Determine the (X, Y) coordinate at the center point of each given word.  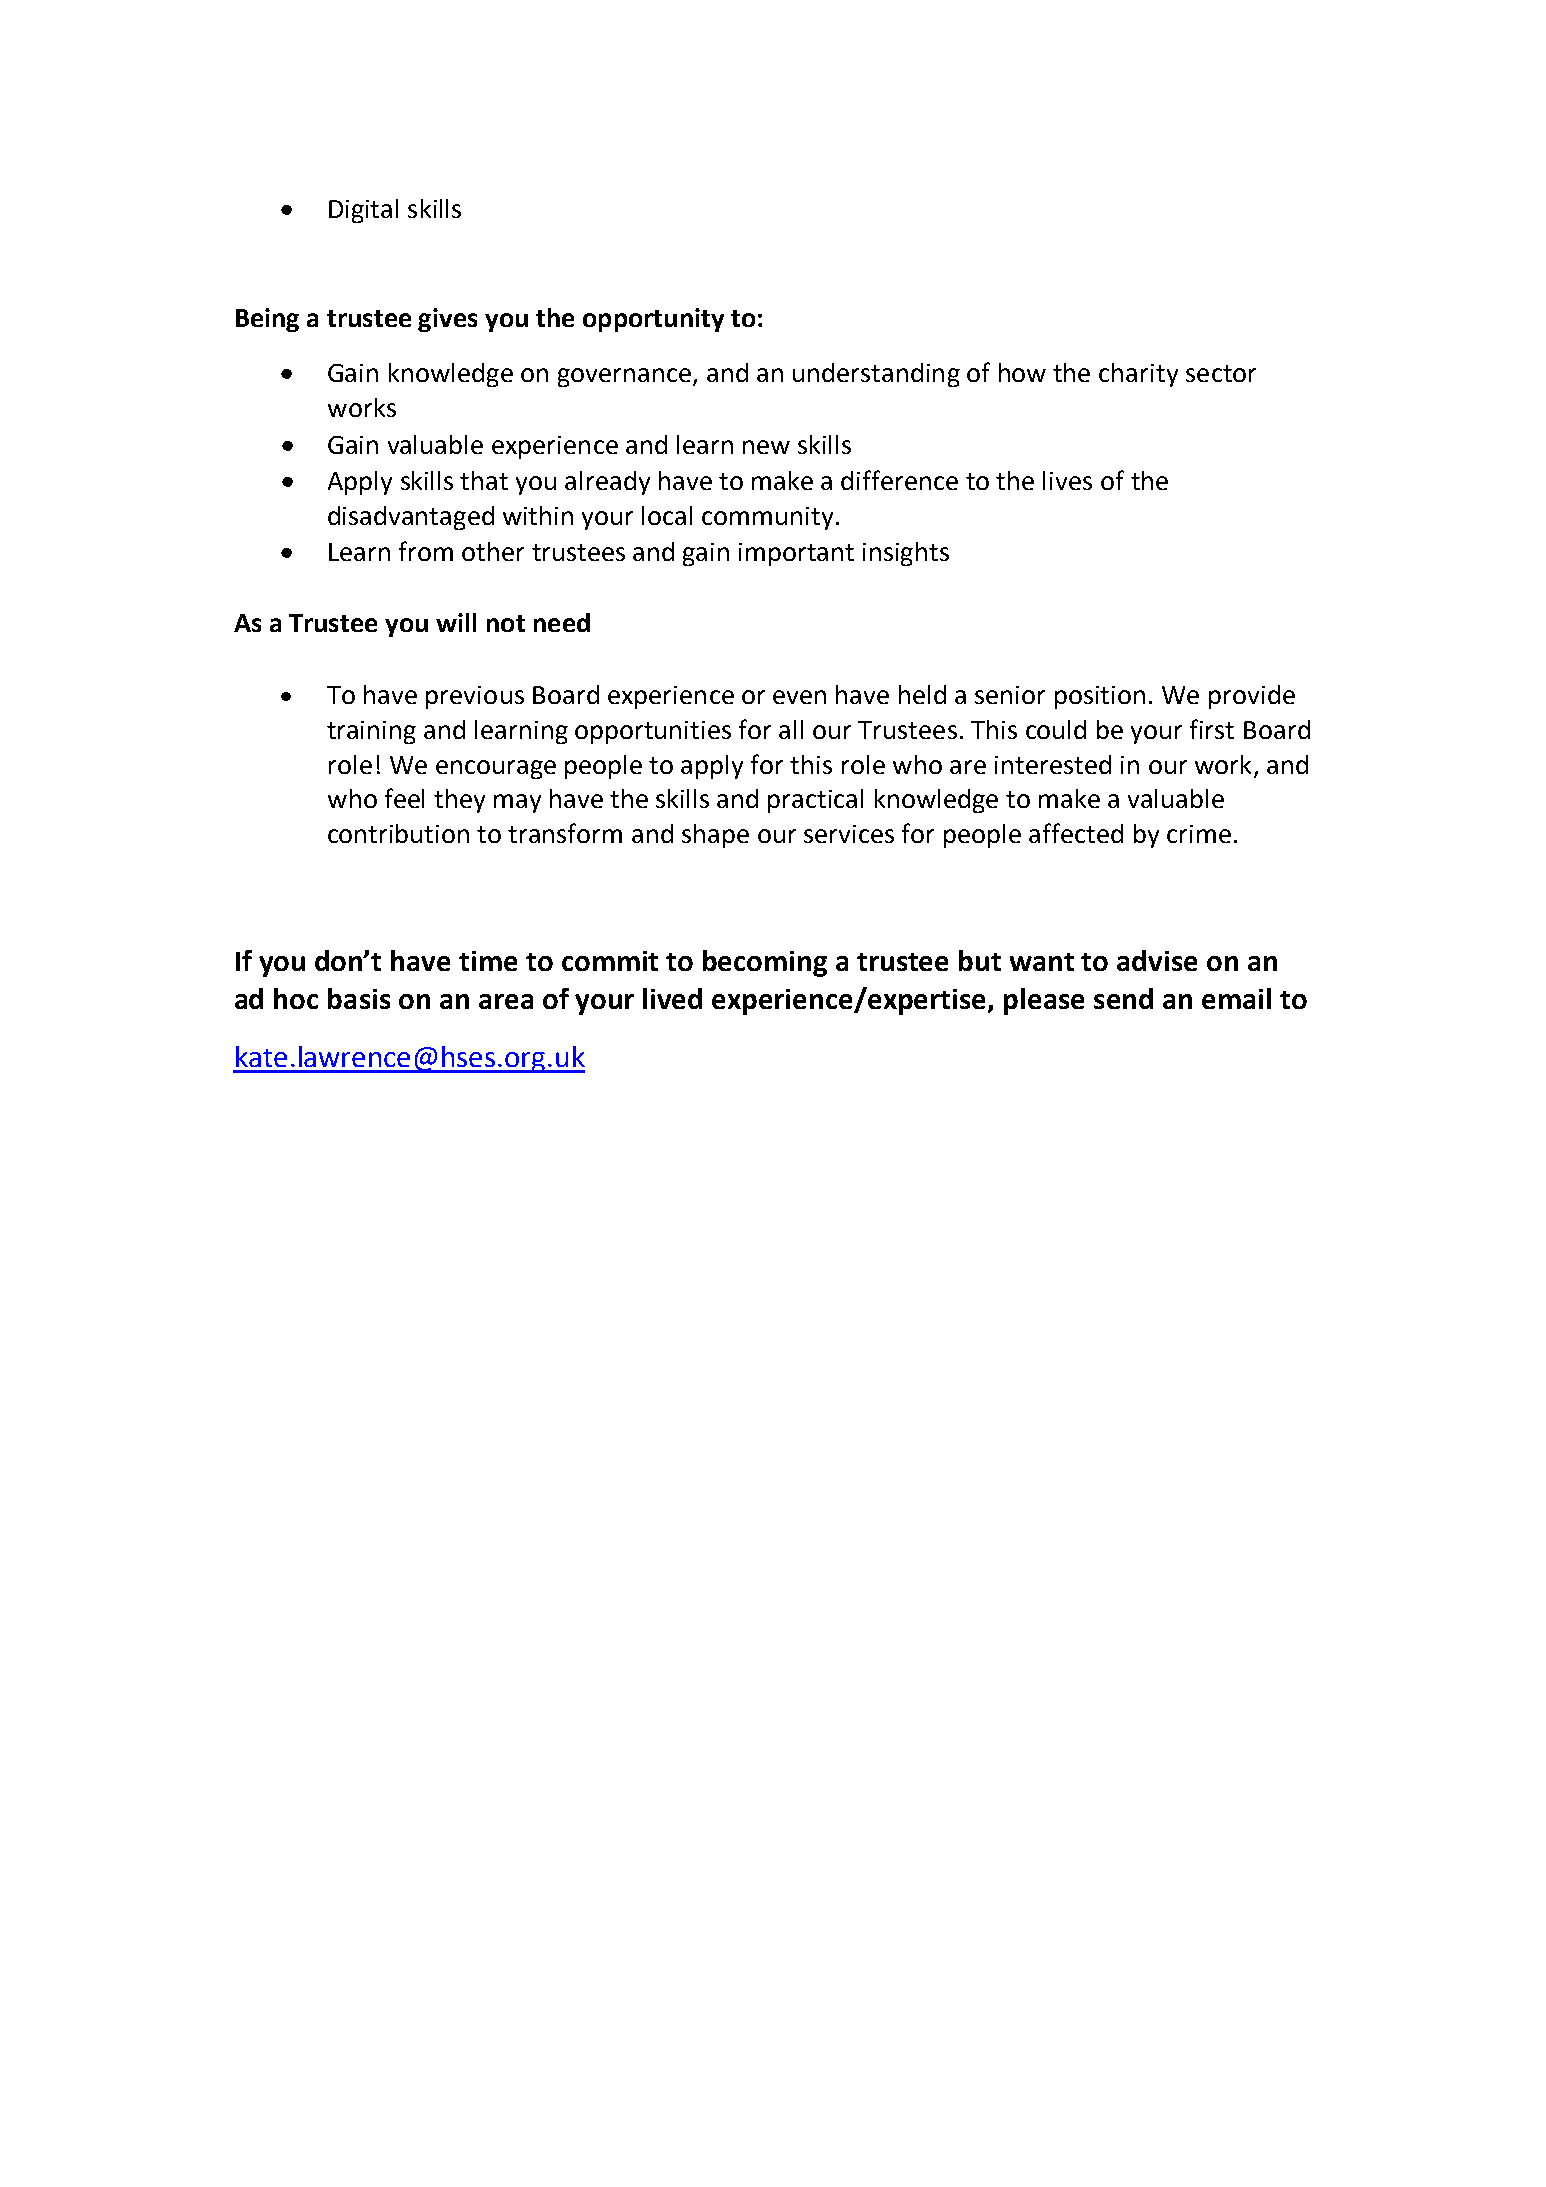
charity (1138, 375)
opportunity (653, 320)
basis (359, 998)
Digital (363, 211)
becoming (765, 963)
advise (1157, 960)
